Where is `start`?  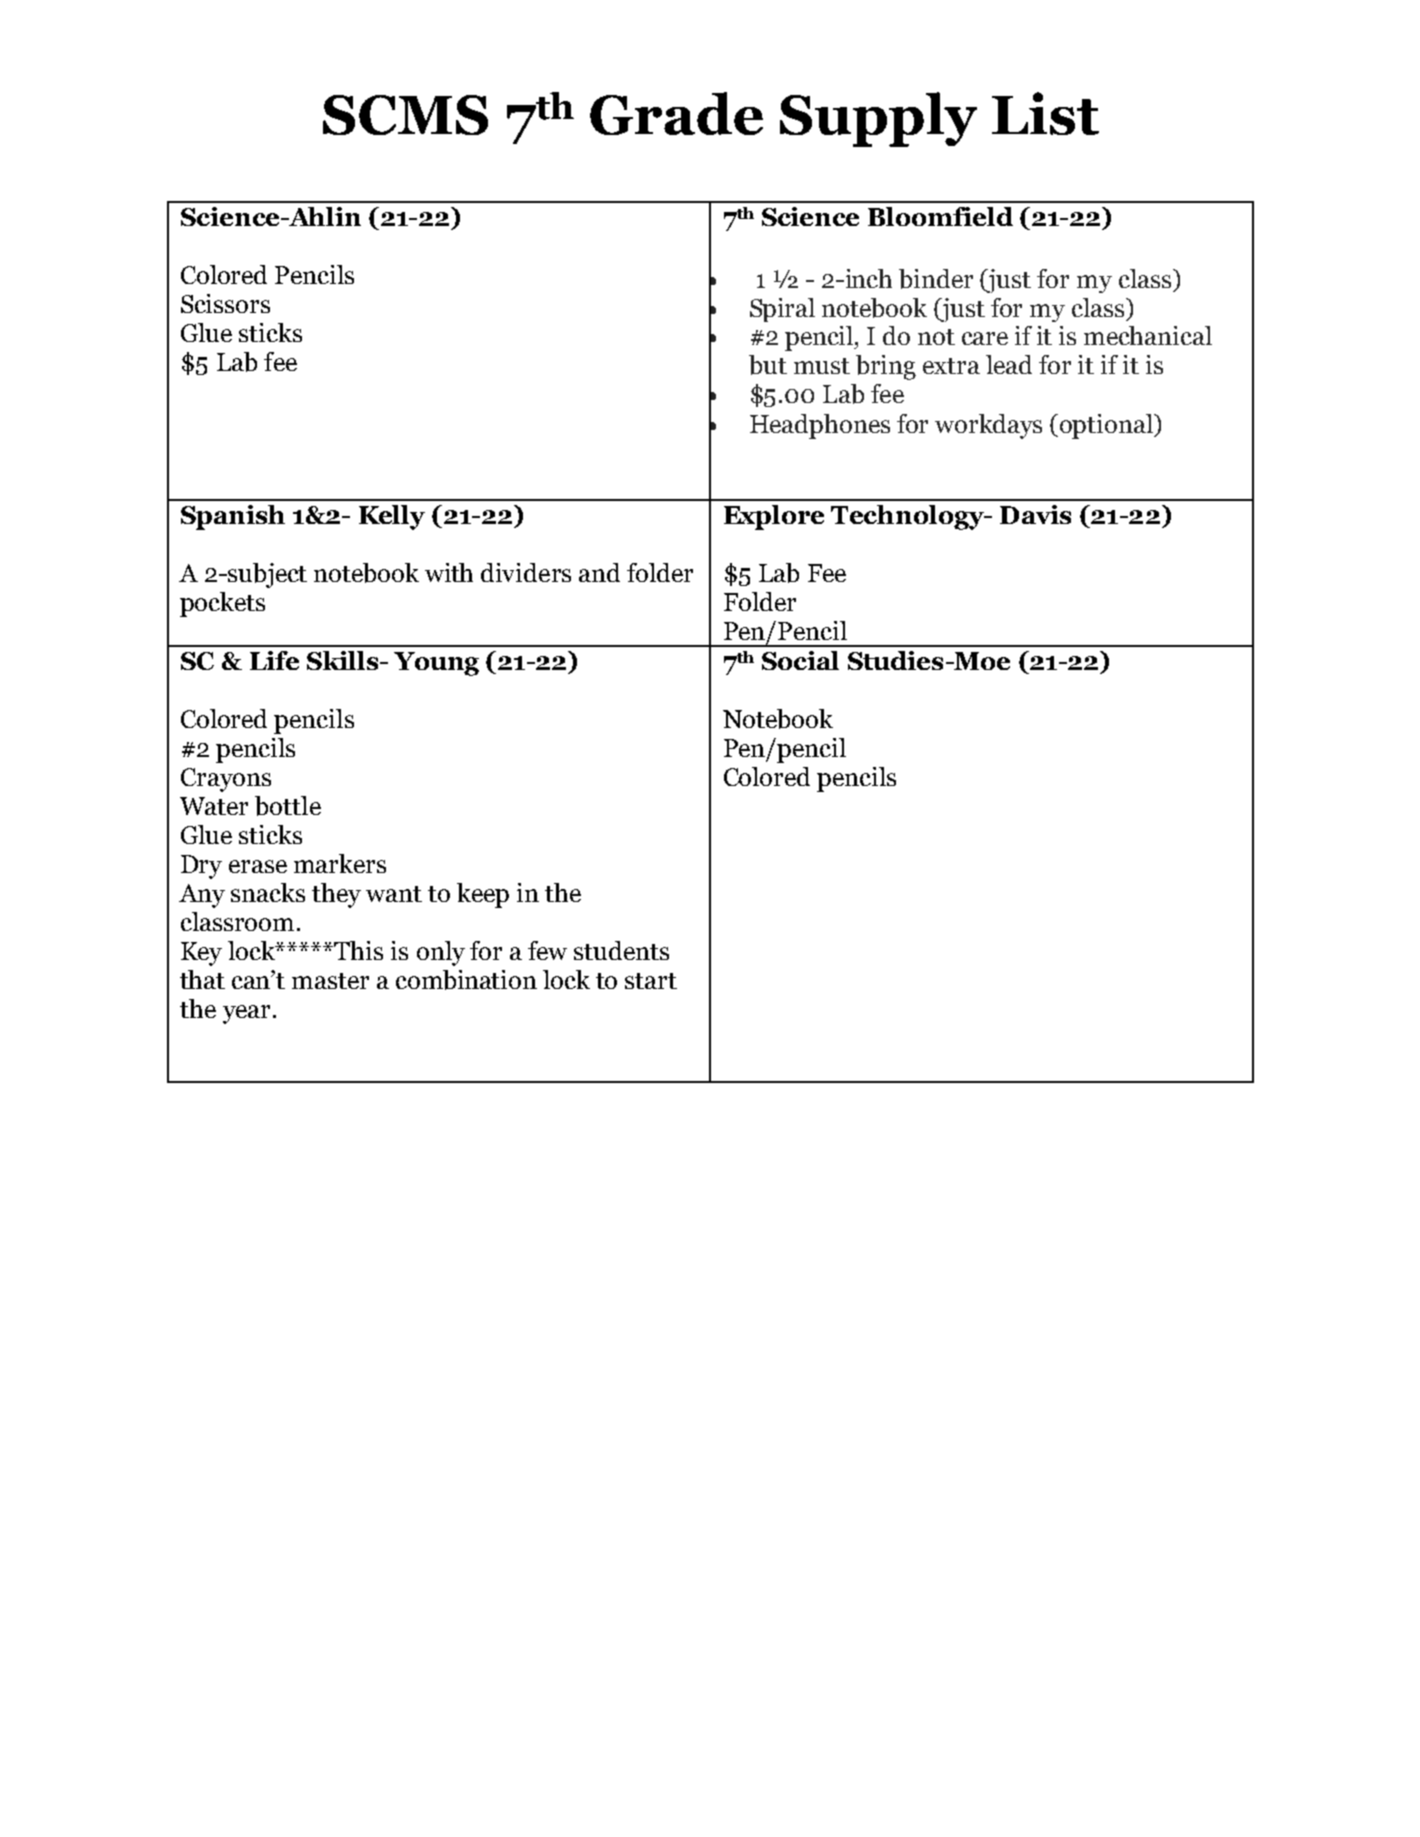 start is located at coordinates (651, 981).
